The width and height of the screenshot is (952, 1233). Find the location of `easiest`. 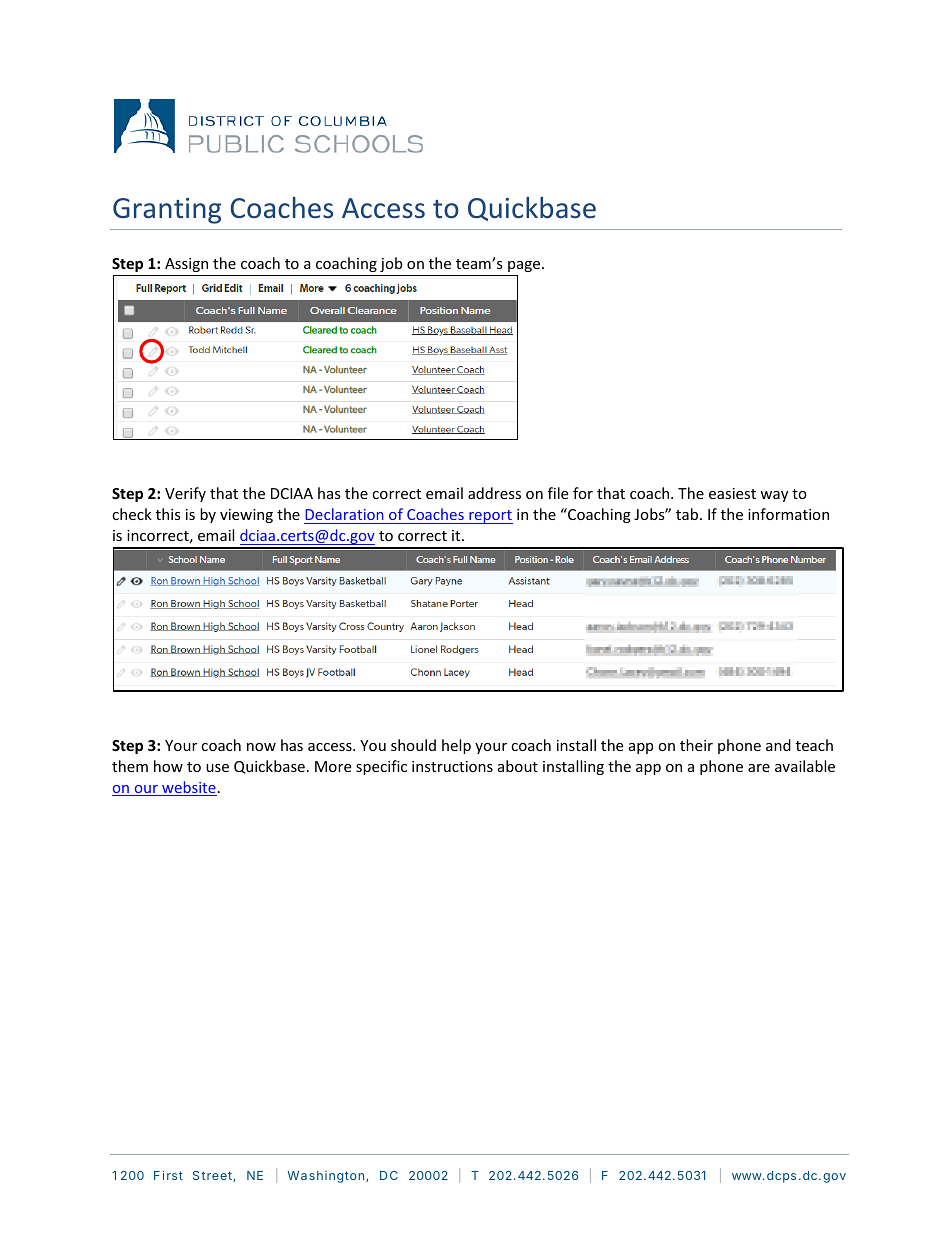

easiest is located at coordinates (732, 493).
